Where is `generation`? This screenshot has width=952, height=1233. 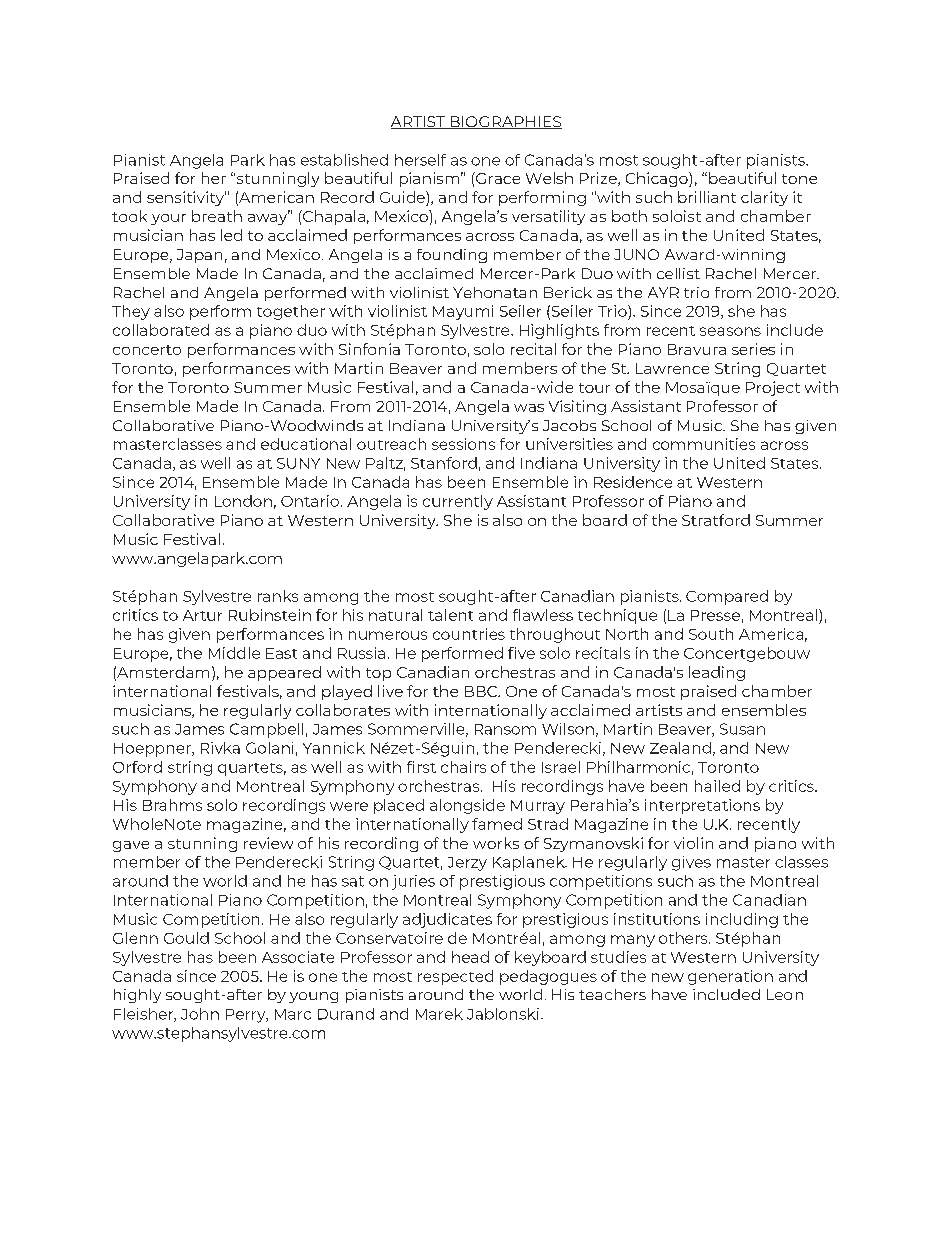
generation is located at coordinates (730, 977).
